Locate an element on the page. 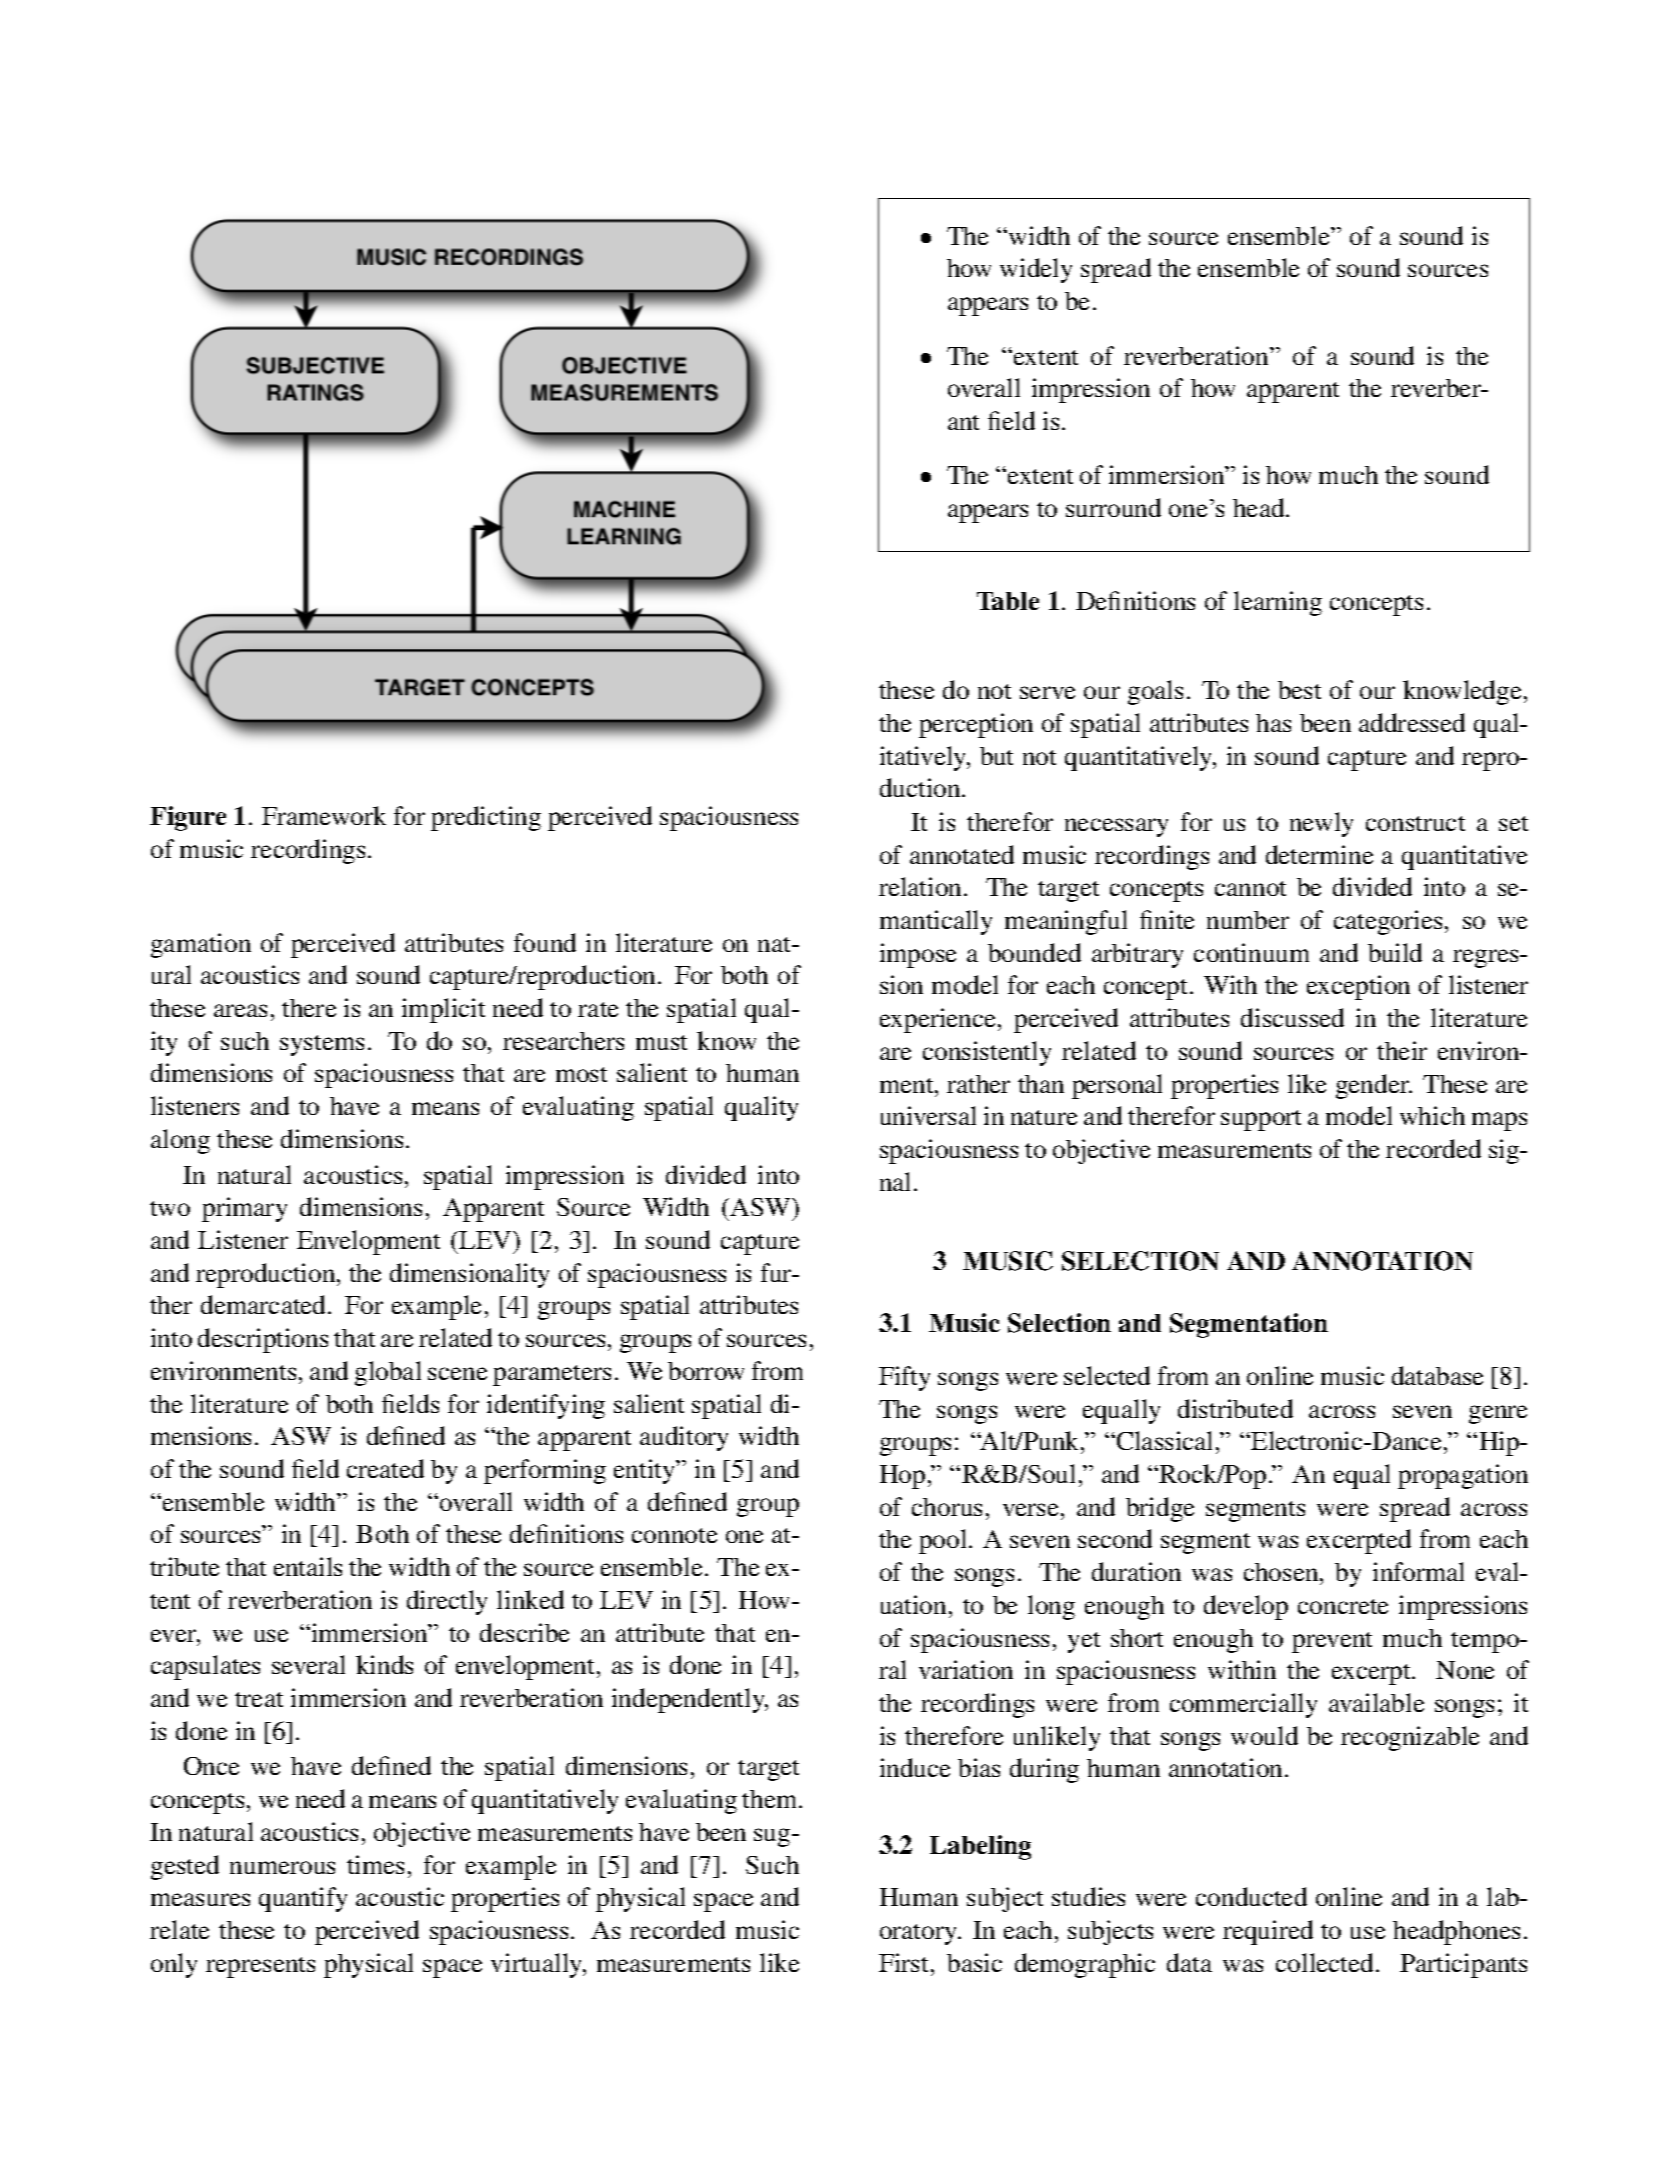  Framework is located at coordinates (324, 815).
